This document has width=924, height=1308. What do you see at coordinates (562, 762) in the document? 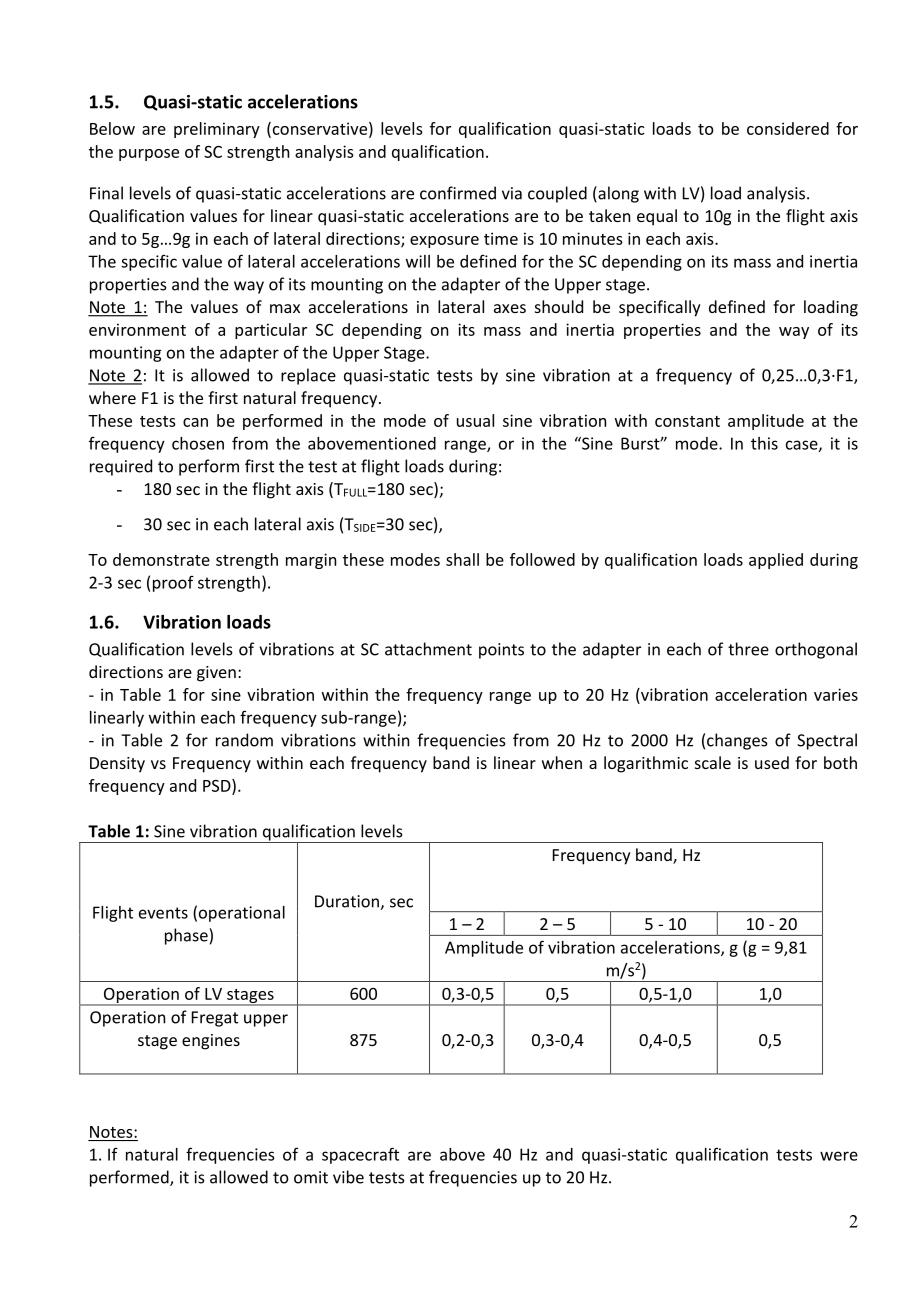
I see `when` at bounding box center [562, 762].
